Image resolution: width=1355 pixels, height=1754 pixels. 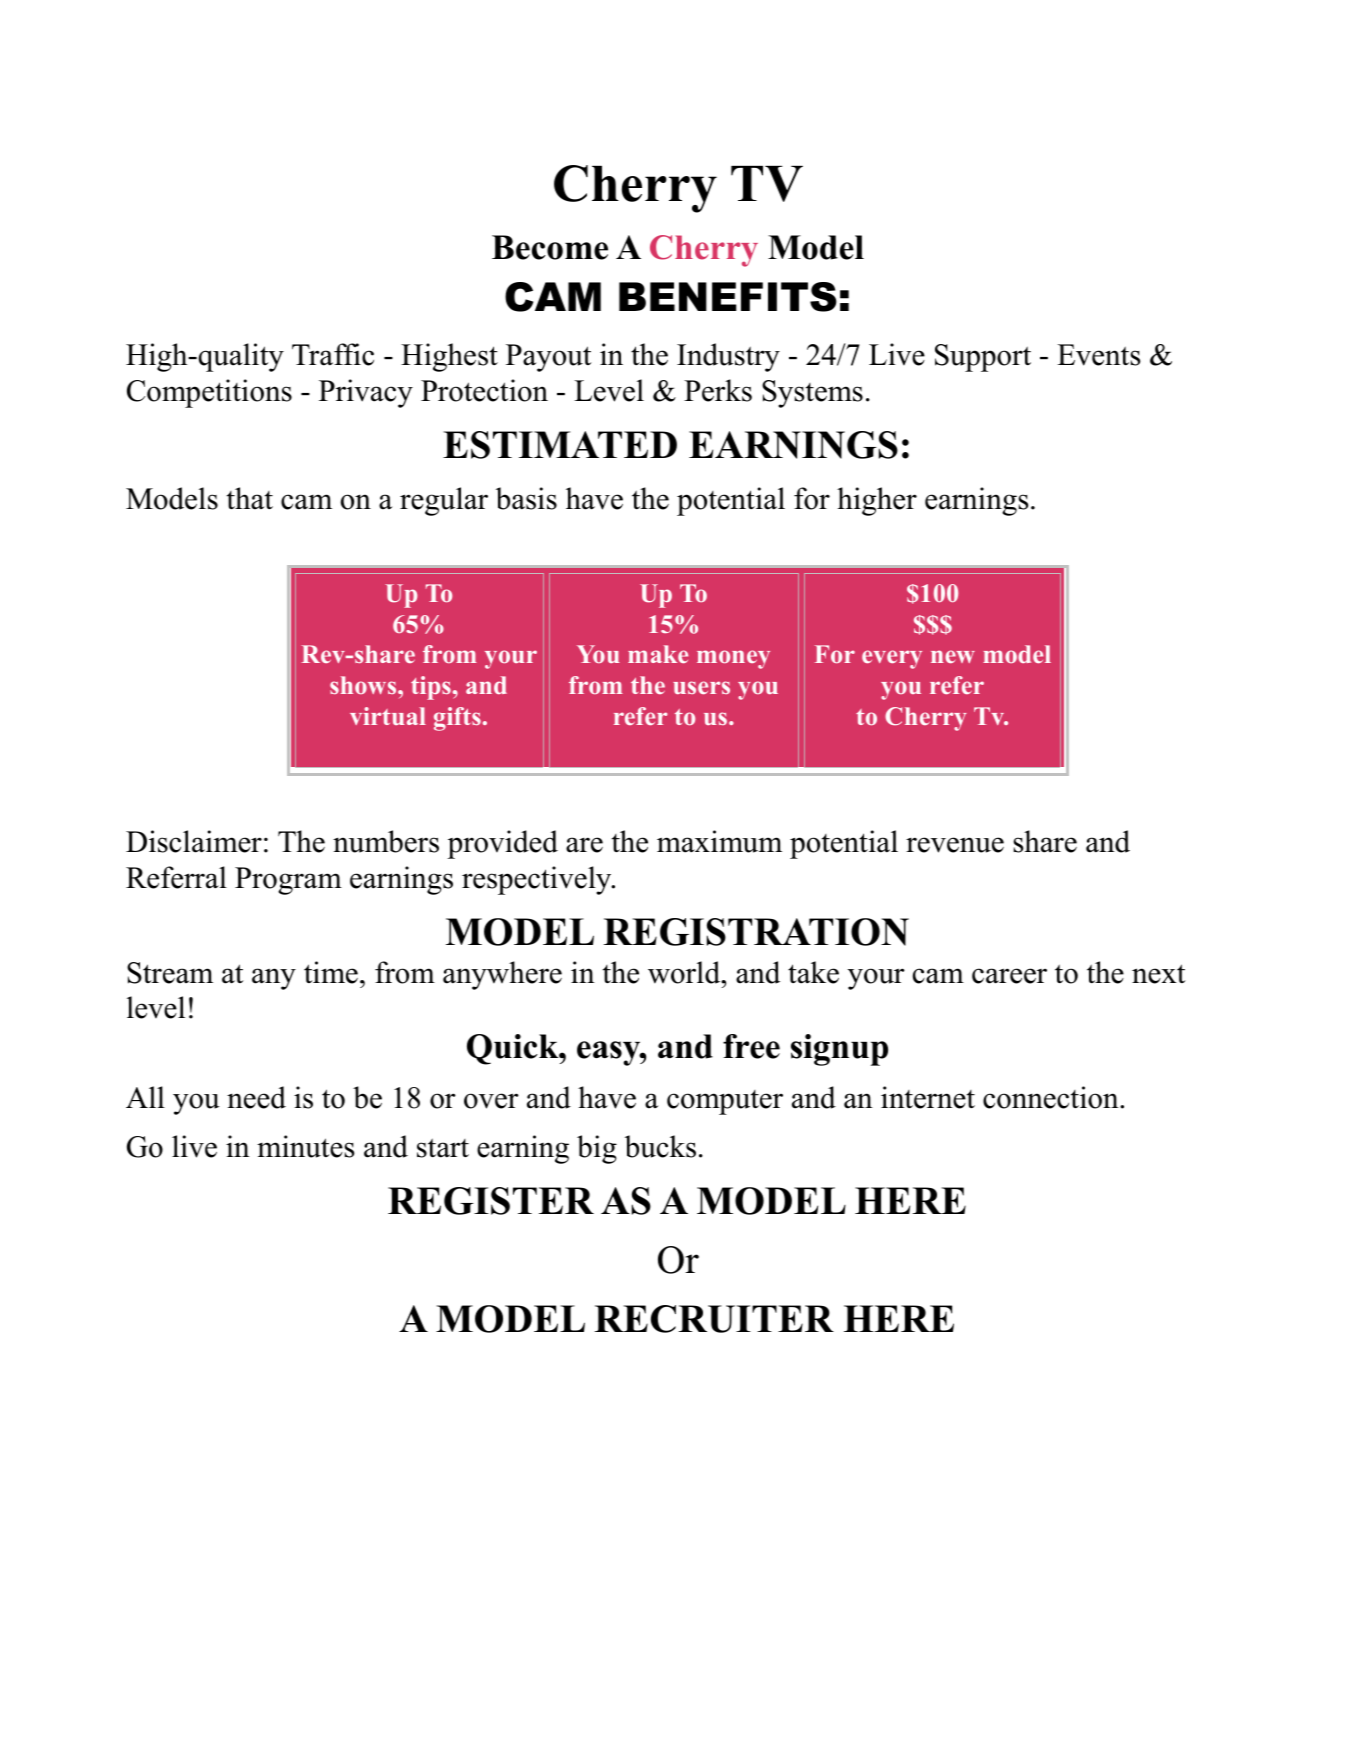 What do you see at coordinates (1098, 355) in the image?
I see `Events` at bounding box center [1098, 355].
